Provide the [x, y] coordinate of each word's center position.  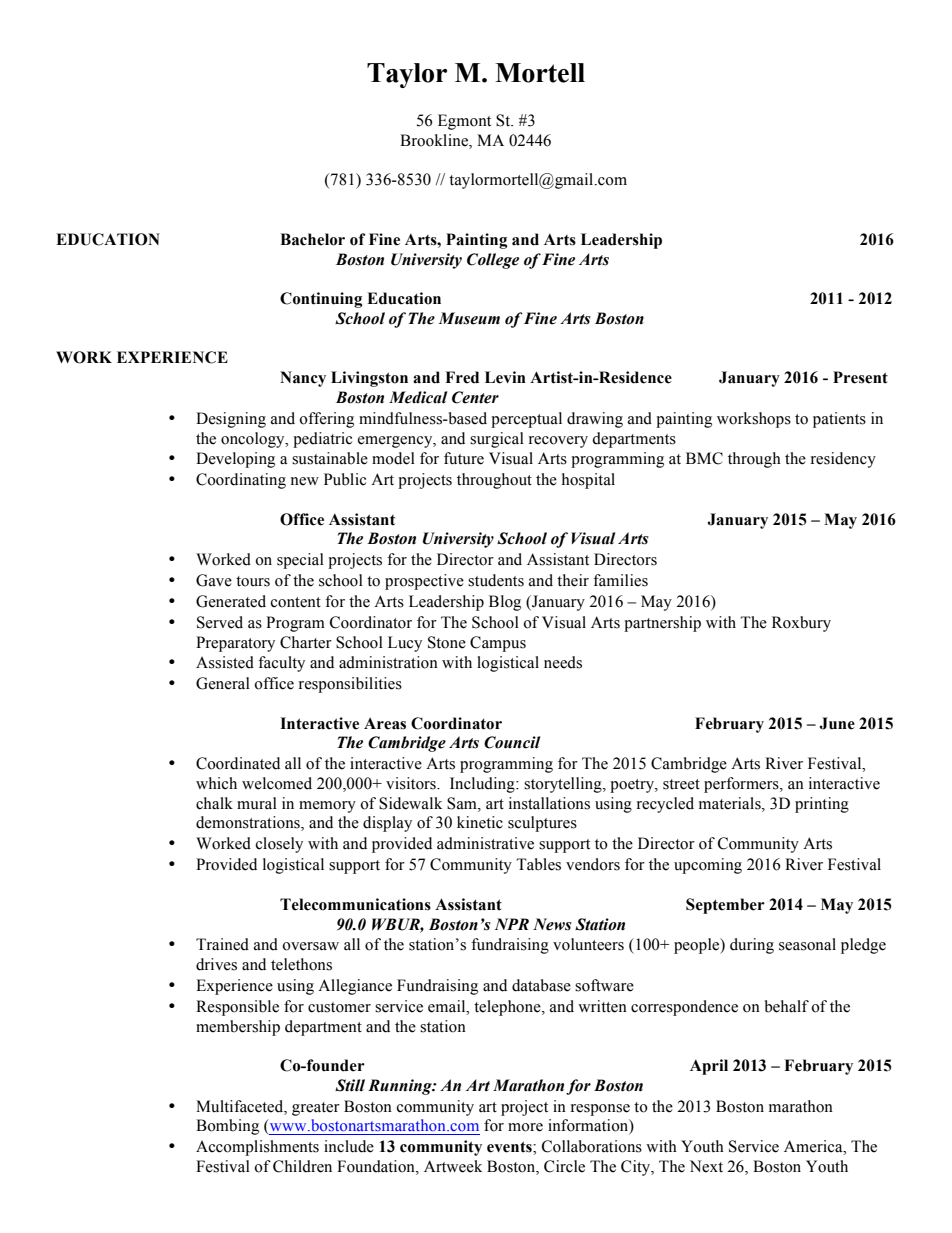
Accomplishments [257, 1148]
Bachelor [312, 239]
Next [706, 1166]
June [837, 723]
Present [860, 377]
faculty [281, 664]
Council [512, 742]
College [493, 261]
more [525, 1127]
